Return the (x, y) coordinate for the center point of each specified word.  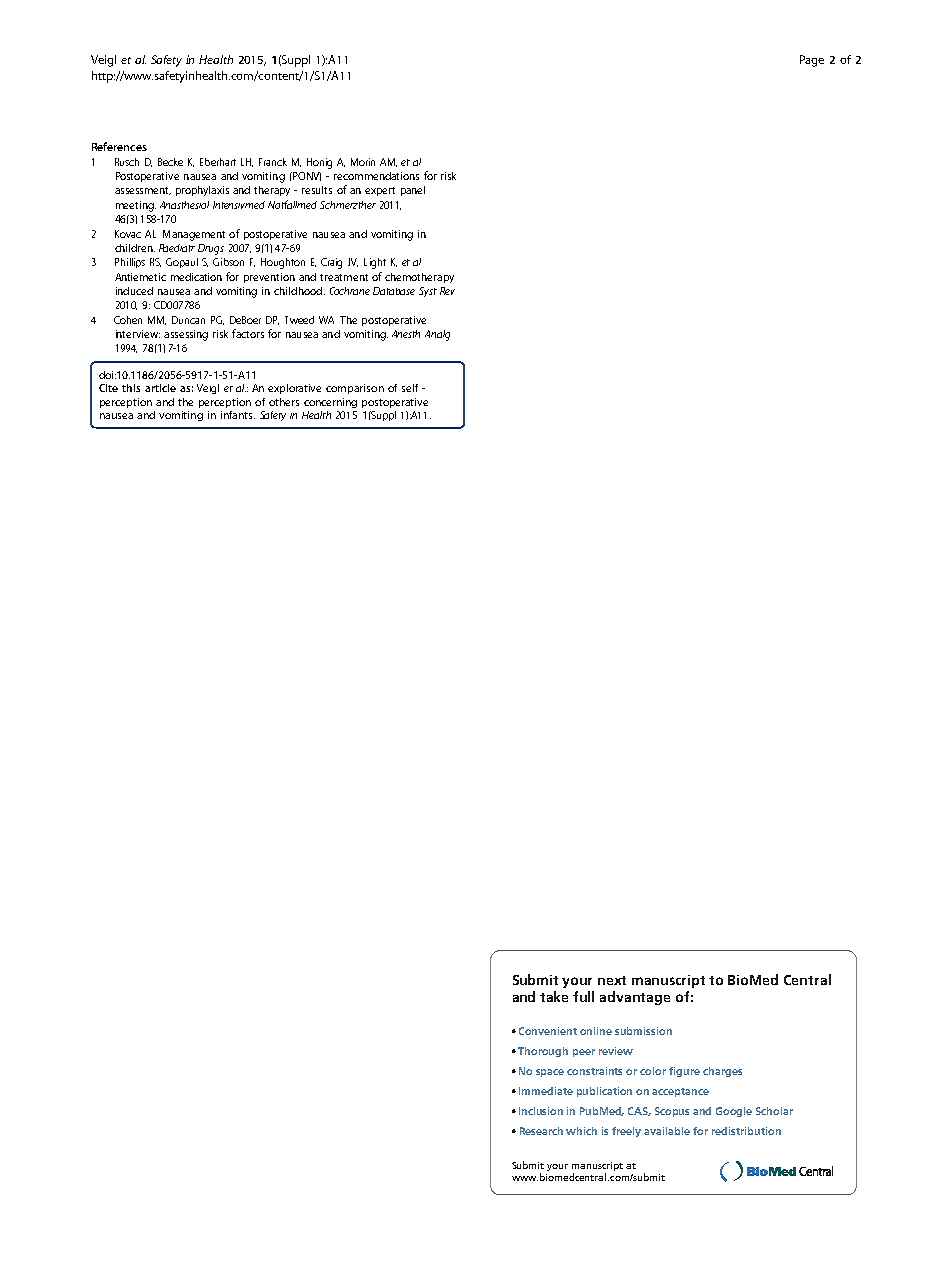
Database (394, 291)
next (612, 980)
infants (238, 415)
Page (812, 61)
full (583, 996)
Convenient (548, 1031)
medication (196, 277)
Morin (363, 162)
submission (643, 1031)
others (284, 402)
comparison (355, 389)
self (410, 388)
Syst (428, 292)
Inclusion (541, 1111)
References (119, 146)
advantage (635, 998)
